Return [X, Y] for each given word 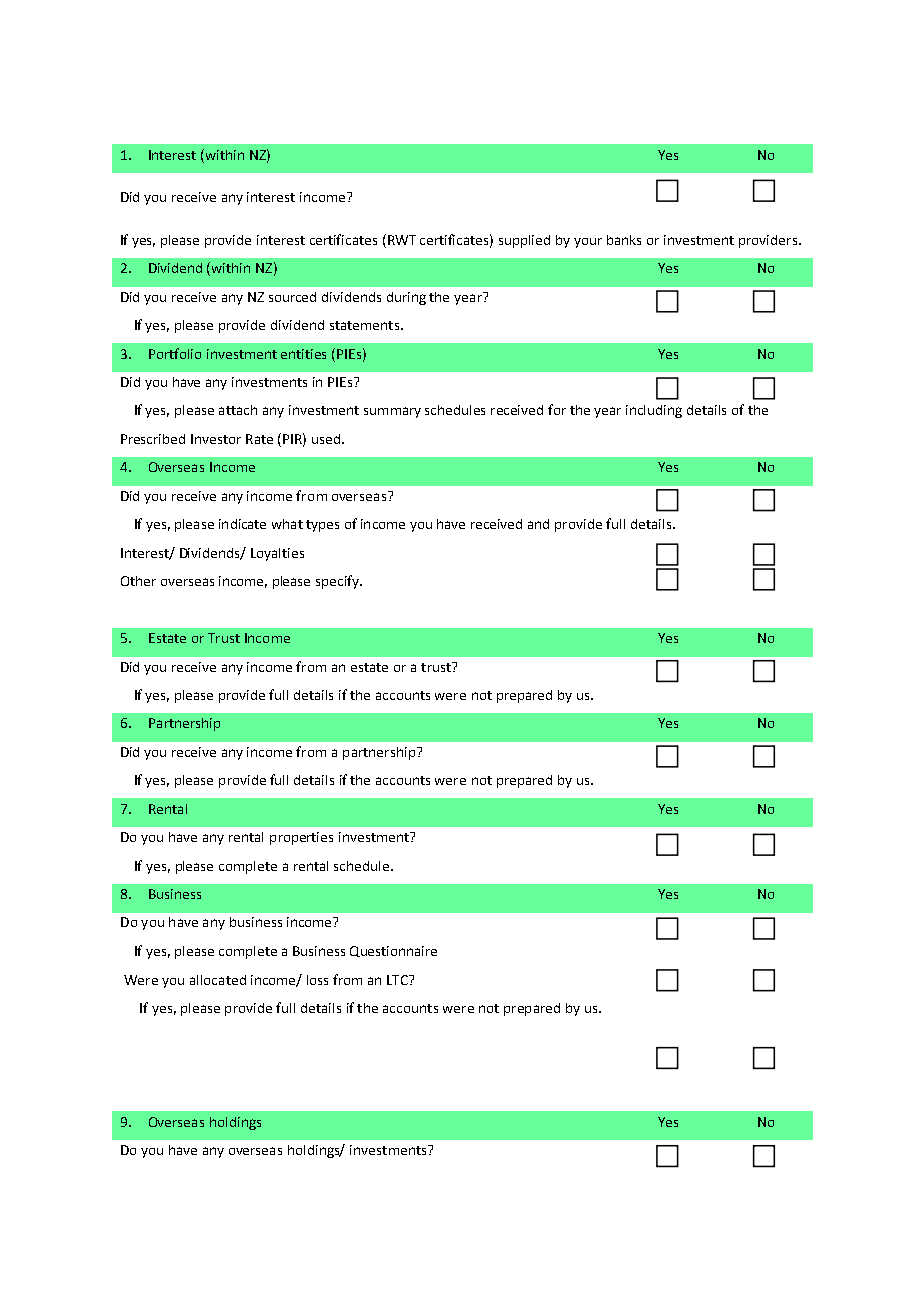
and [538, 524]
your [588, 243]
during [406, 298]
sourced [292, 297]
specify [338, 582]
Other [138, 581]
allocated [218, 980]
